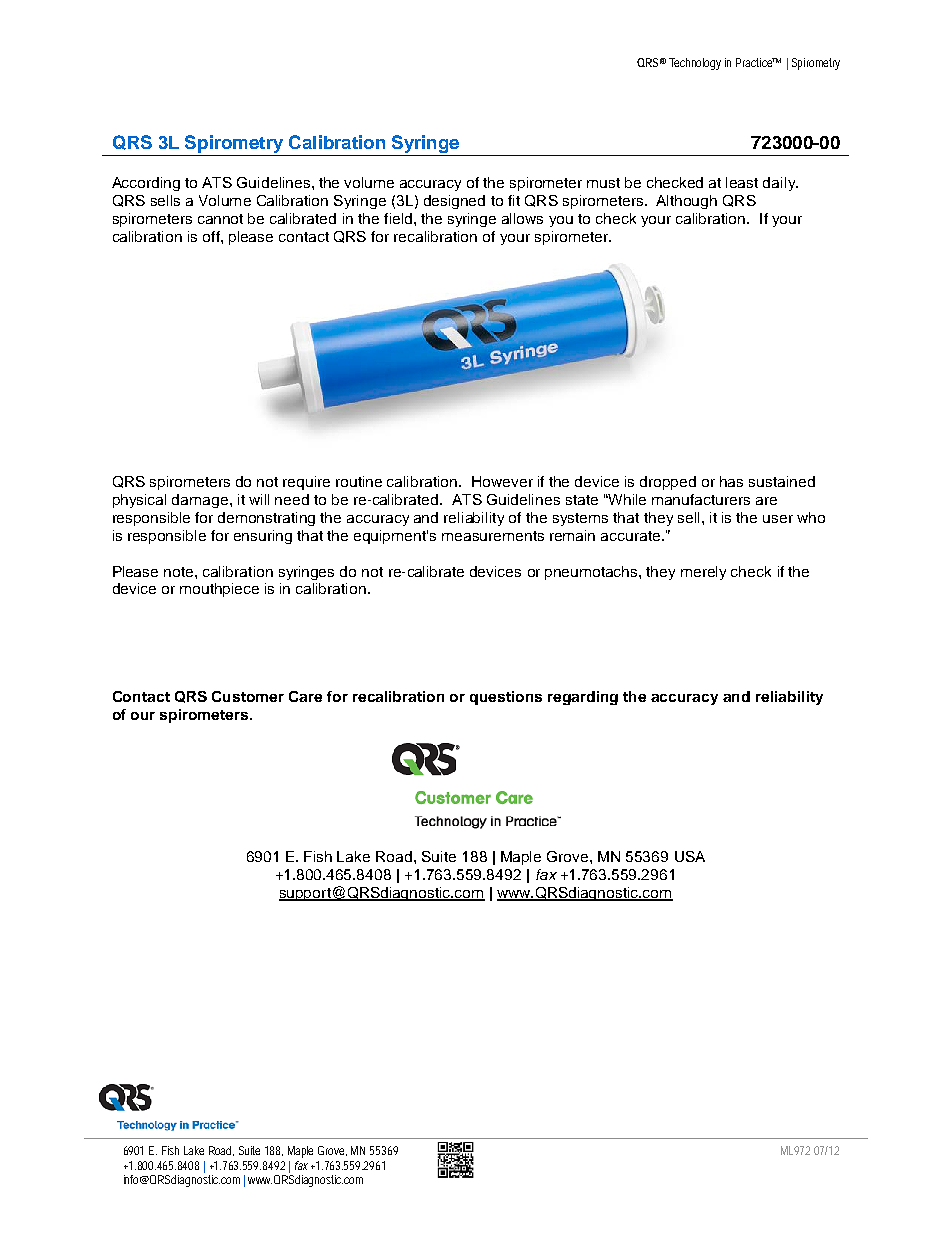  Describe the element at coordinates (522, 218) in the screenshot. I see `allows` at that location.
